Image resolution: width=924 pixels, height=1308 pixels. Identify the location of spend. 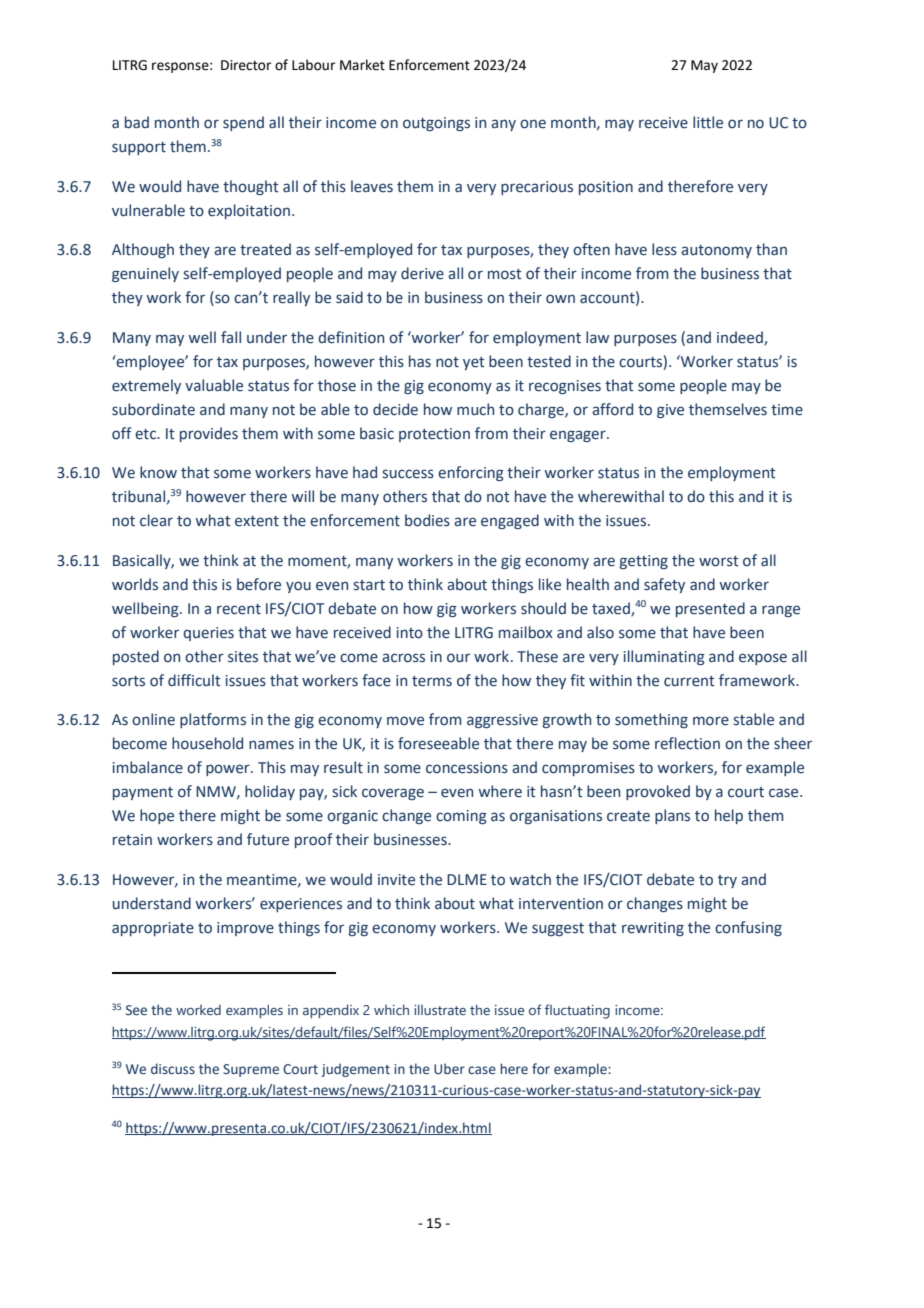
(243, 123).
